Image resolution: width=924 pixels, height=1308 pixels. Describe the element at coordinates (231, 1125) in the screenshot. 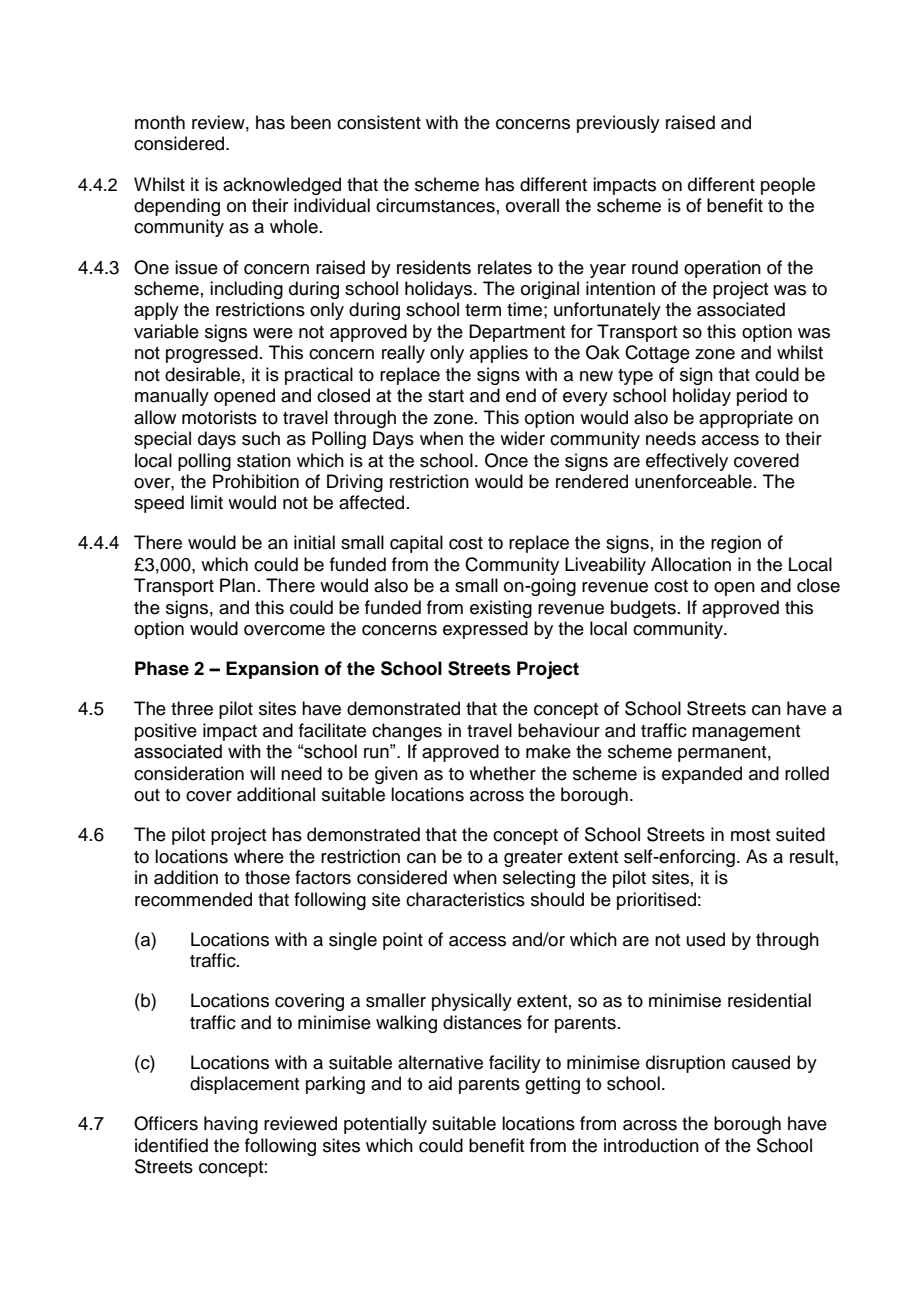

I see `having` at that location.
